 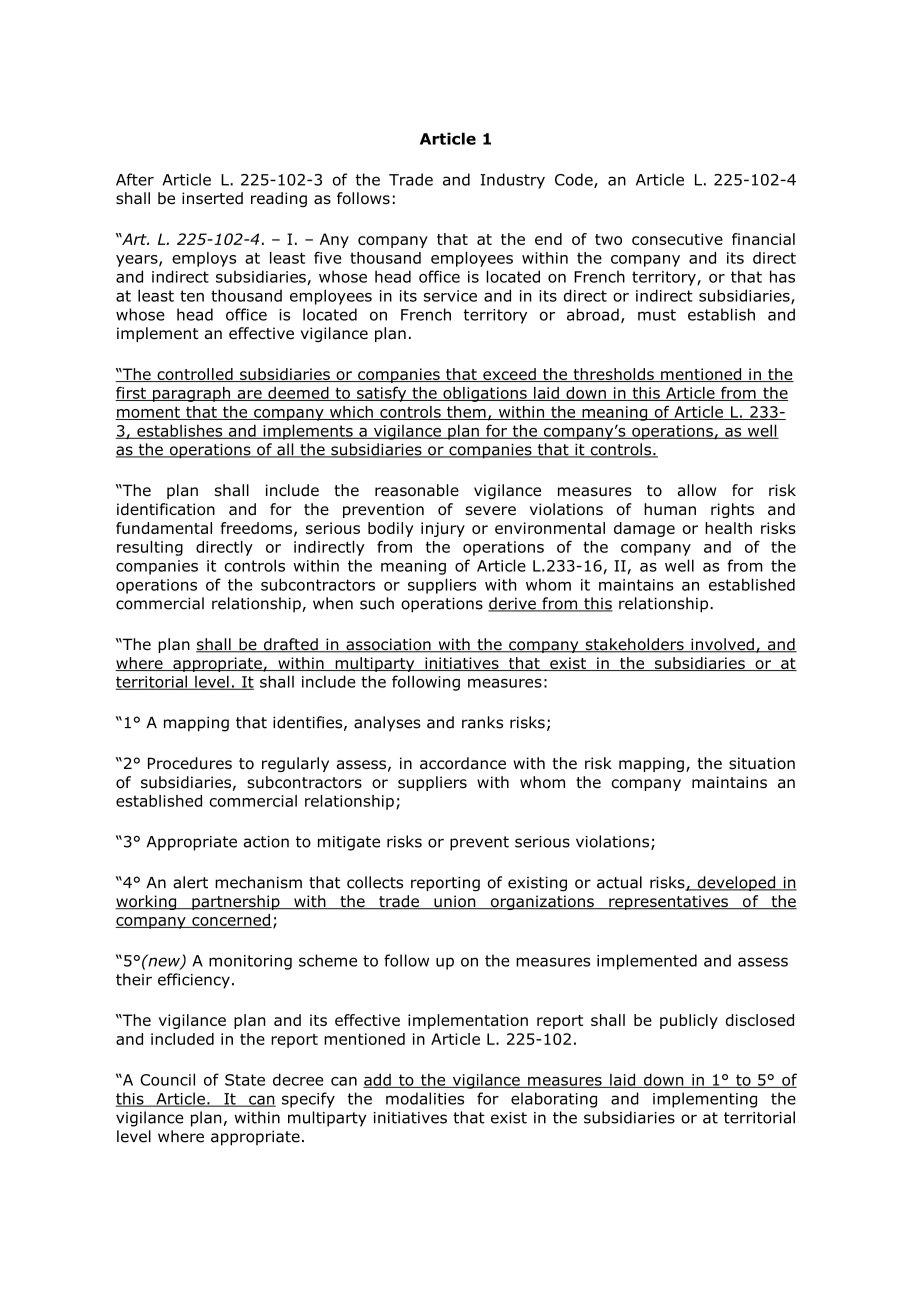 What do you see at coordinates (388, 645) in the image?
I see `association` at bounding box center [388, 645].
